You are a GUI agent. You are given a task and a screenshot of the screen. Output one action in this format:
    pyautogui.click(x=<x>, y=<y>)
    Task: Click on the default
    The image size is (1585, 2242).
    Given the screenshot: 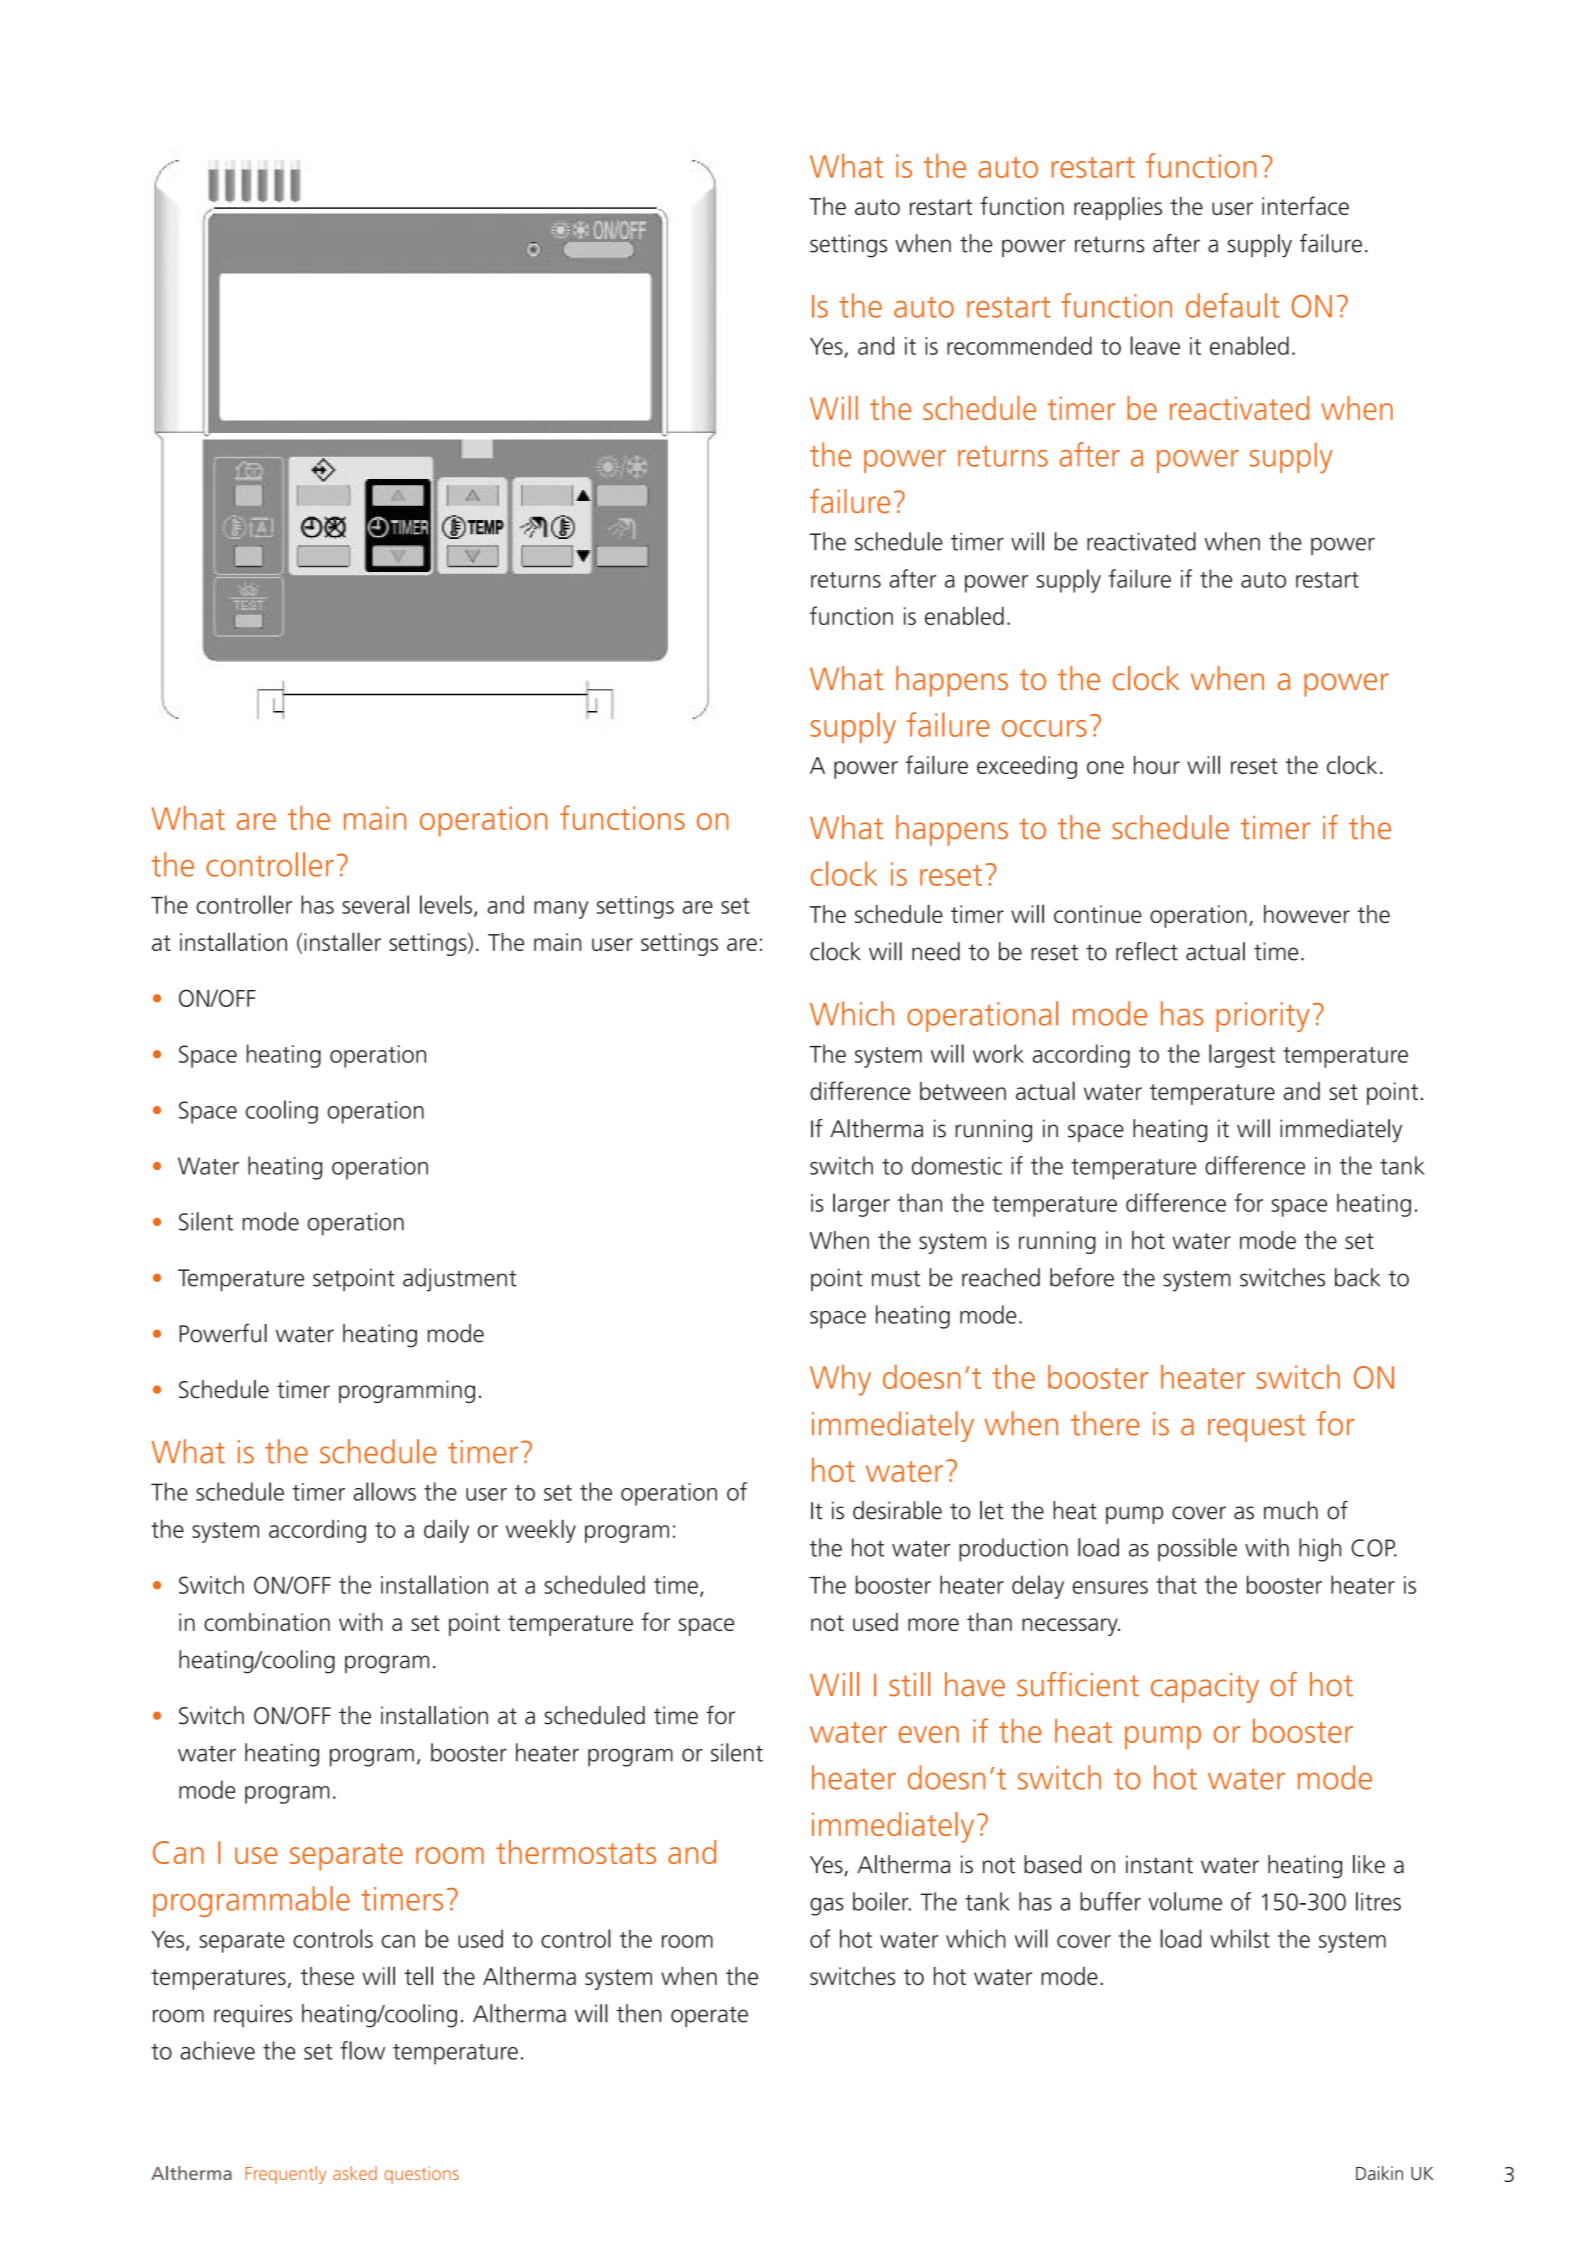 What is the action you would take?
    pyautogui.click(x=1233, y=305)
